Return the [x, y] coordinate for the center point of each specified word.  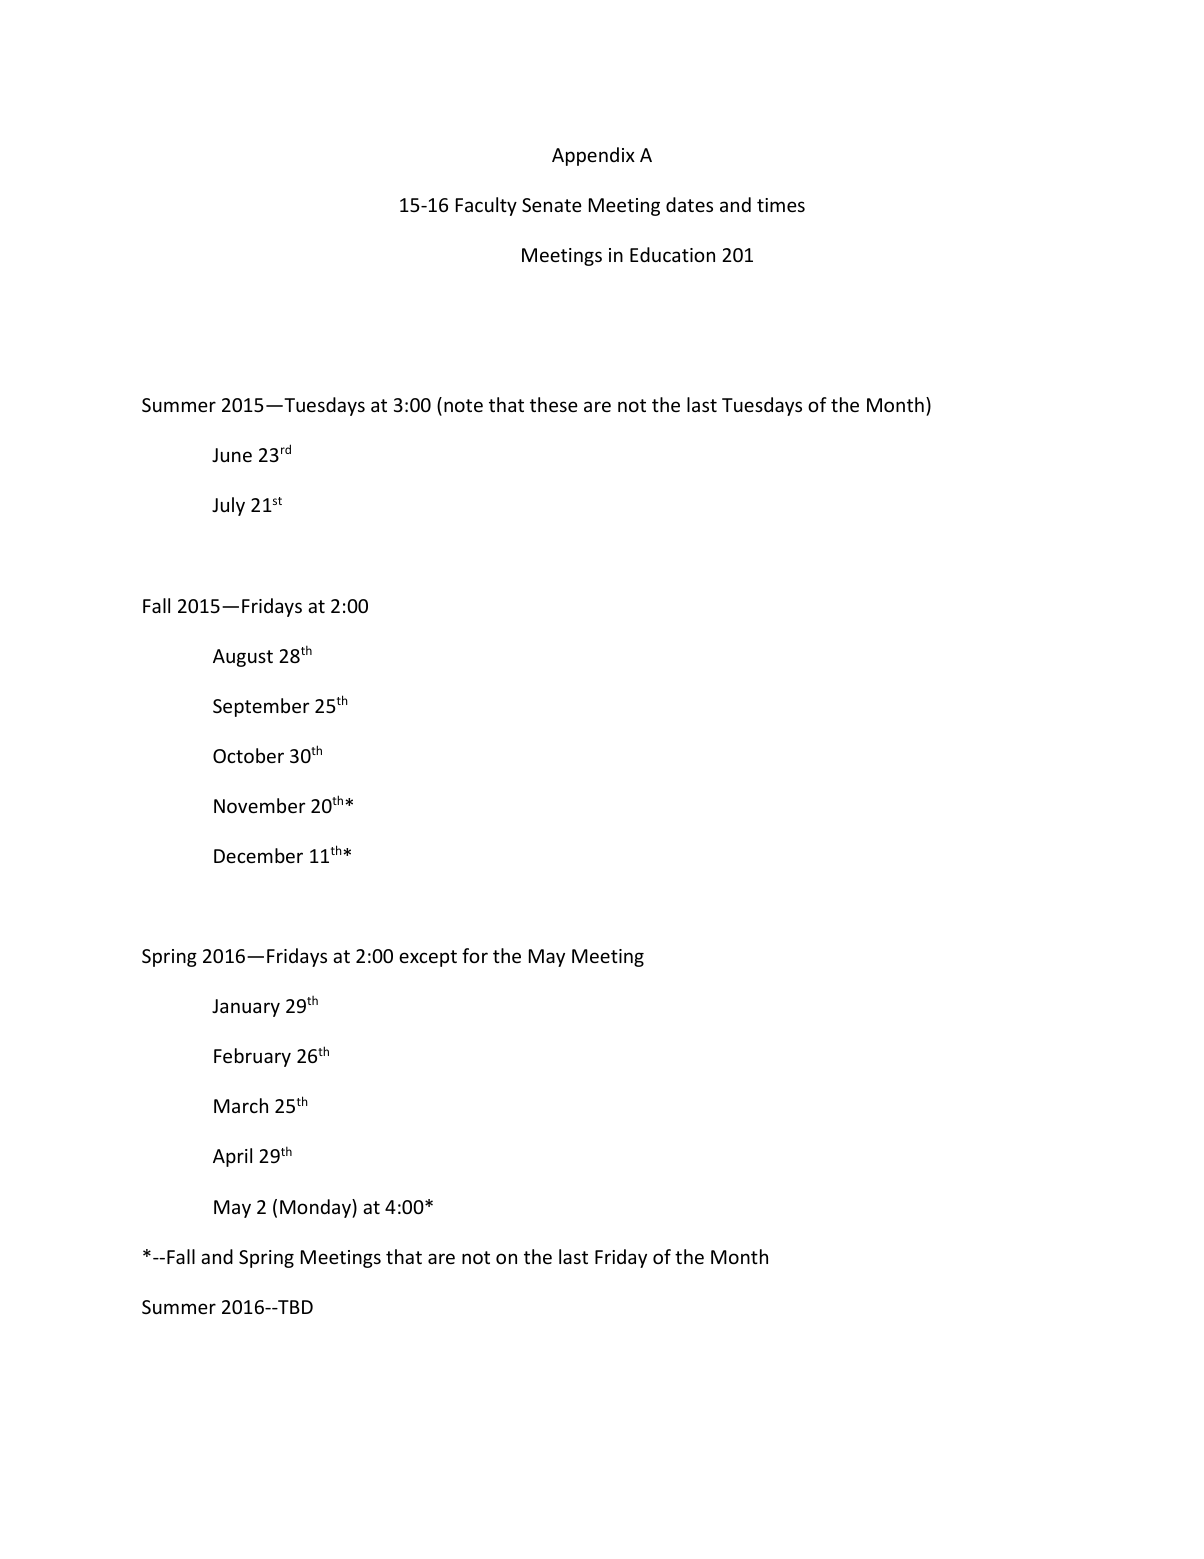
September [261, 707]
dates [689, 204]
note [463, 405]
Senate [552, 205]
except [428, 958]
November [259, 805]
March [241, 1105]
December [258, 855]
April [232, 1157]
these [554, 404]
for [475, 955]
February [252, 1057]
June [232, 455]
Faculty [486, 206]
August [243, 658]
